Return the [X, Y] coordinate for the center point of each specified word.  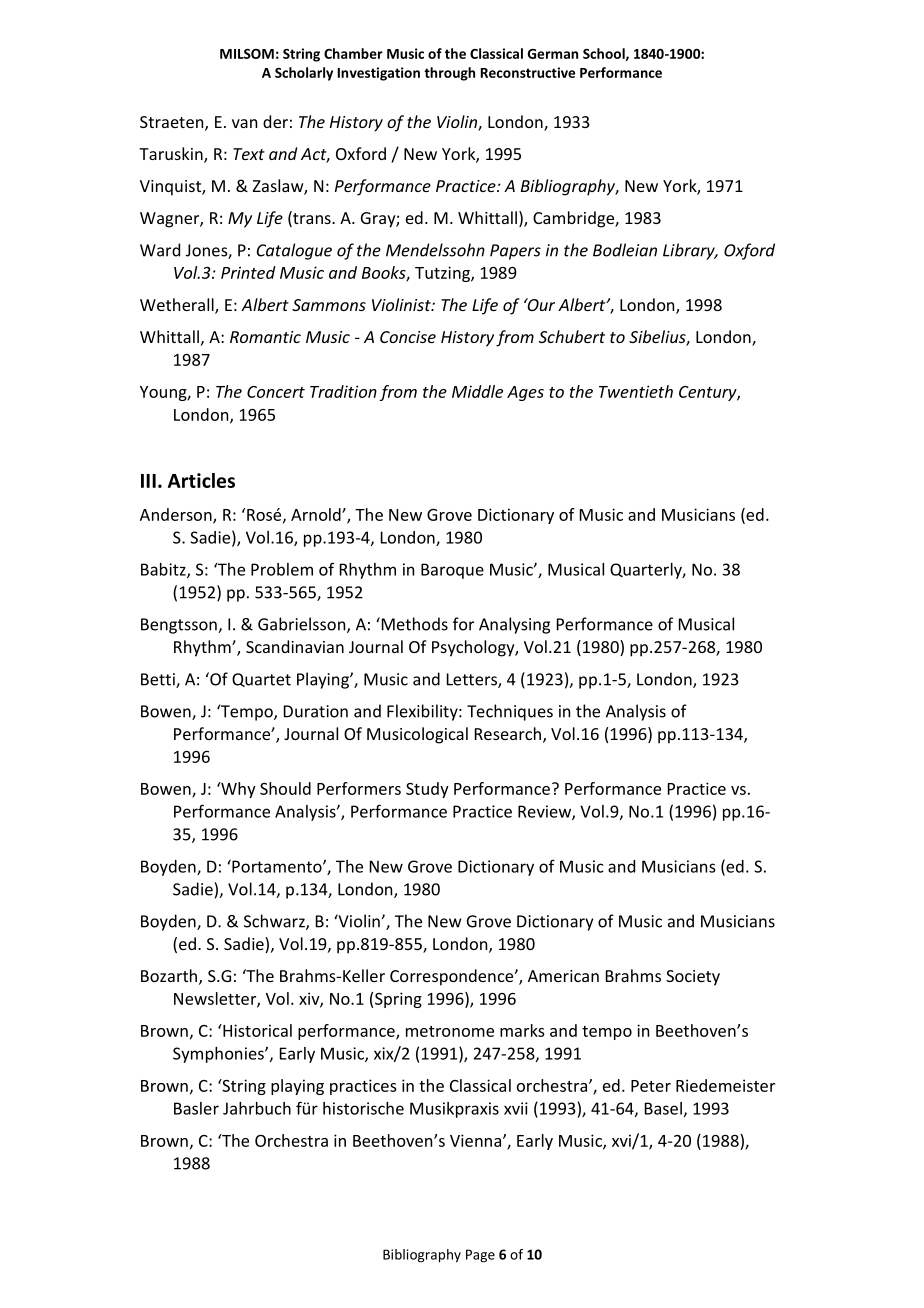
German [553, 54]
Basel [663, 1108]
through [449, 74]
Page [480, 1256]
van [244, 123]
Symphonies [219, 1055]
